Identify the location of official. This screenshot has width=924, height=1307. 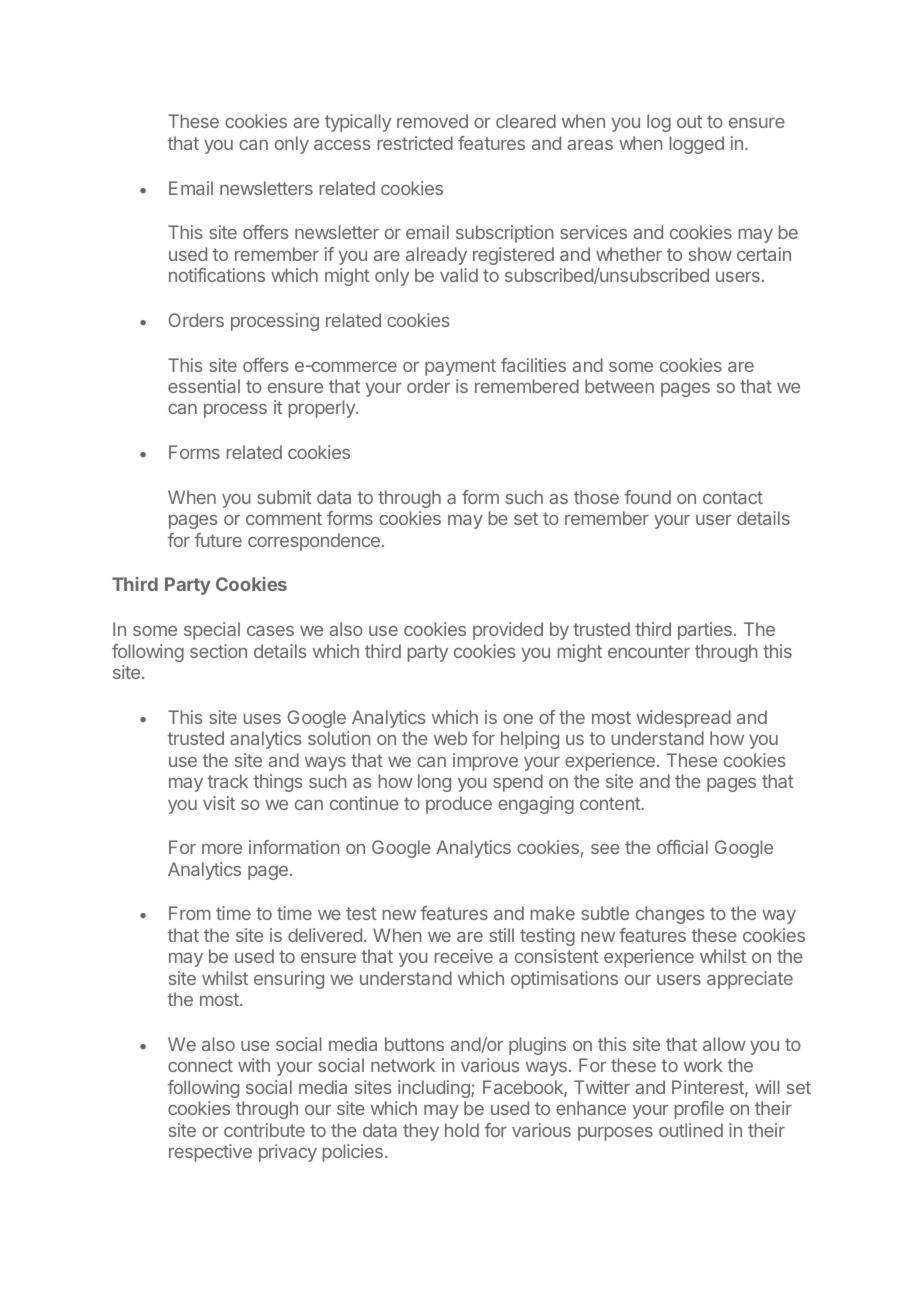
(682, 847).
